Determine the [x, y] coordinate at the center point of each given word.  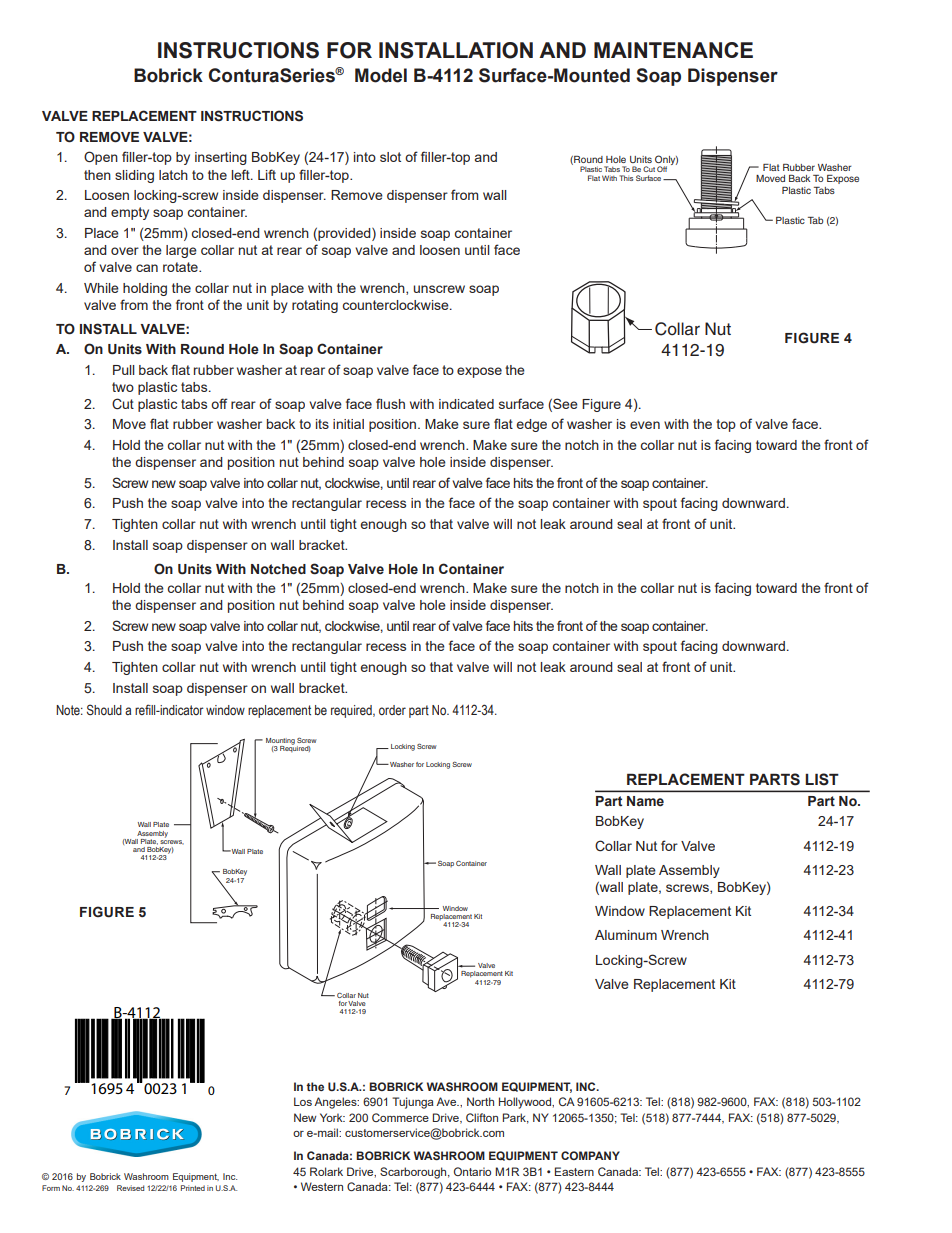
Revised [130, 1188]
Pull [124, 370]
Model [381, 75]
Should [104, 709]
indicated [466, 404]
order [392, 710]
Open [101, 158]
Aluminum [626, 935]
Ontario [472, 1171]
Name [645, 801]
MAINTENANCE [673, 50]
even [645, 425]
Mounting [280, 742]
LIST [822, 779]
